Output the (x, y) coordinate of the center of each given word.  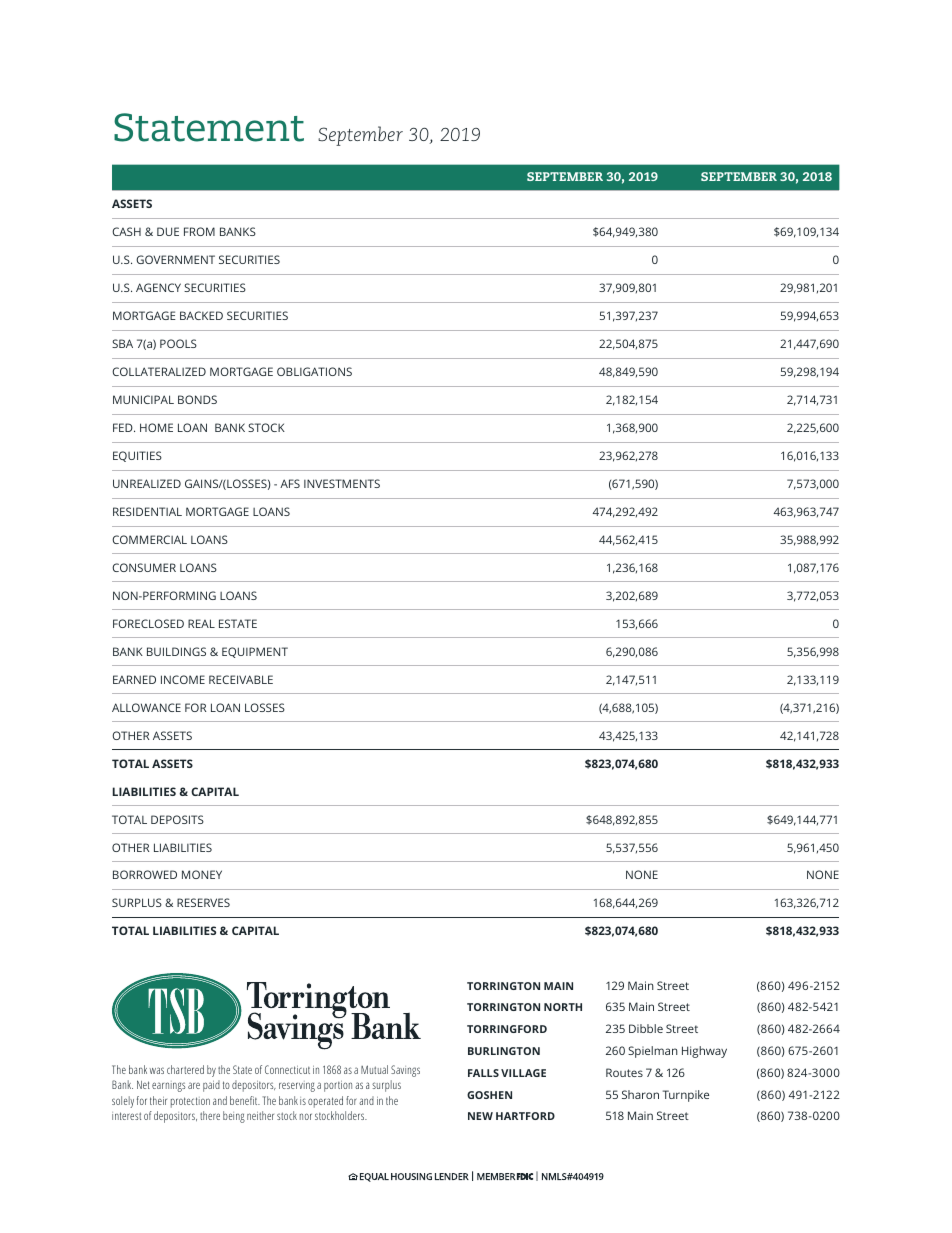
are (194, 1085)
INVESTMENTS (342, 483)
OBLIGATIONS (314, 371)
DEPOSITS (177, 819)
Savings (405, 1071)
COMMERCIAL (149, 539)
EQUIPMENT (255, 652)
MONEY (202, 874)
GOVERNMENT (175, 259)
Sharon (640, 1094)
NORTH (563, 1007)
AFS (290, 483)
